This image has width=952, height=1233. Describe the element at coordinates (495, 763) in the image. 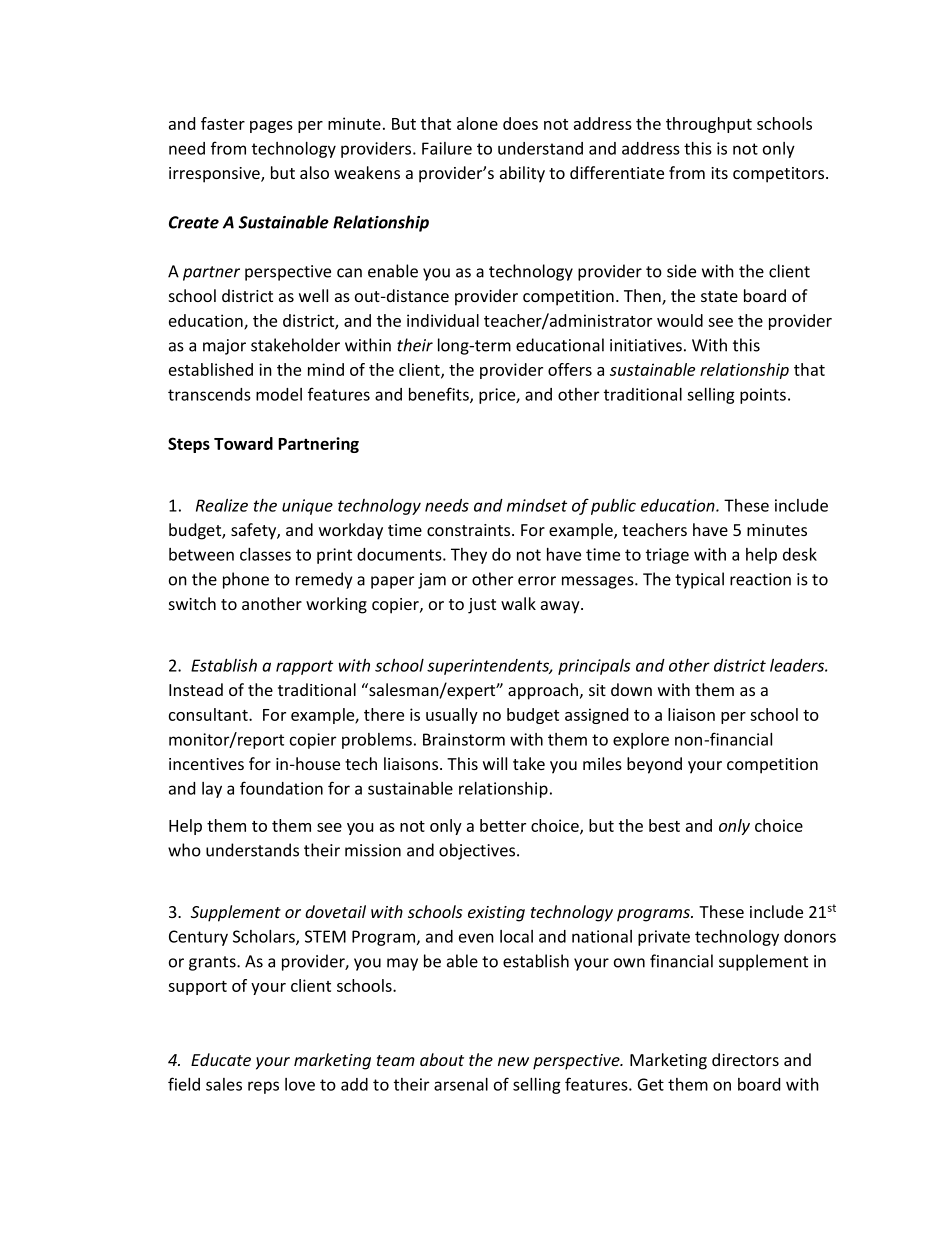

I see `will` at that location.
